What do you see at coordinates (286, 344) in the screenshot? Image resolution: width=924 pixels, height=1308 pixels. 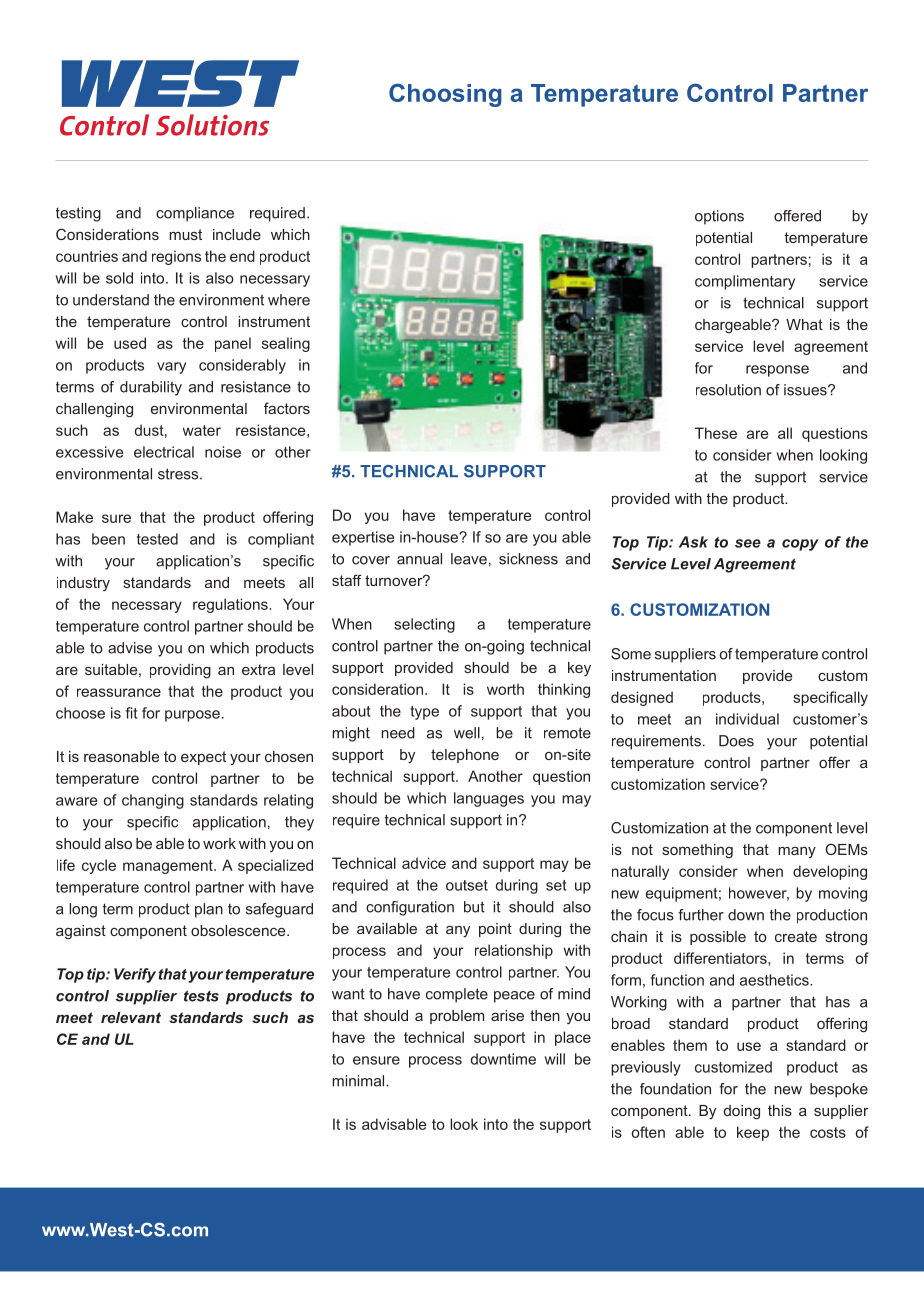 I see `sealing` at bounding box center [286, 344].
